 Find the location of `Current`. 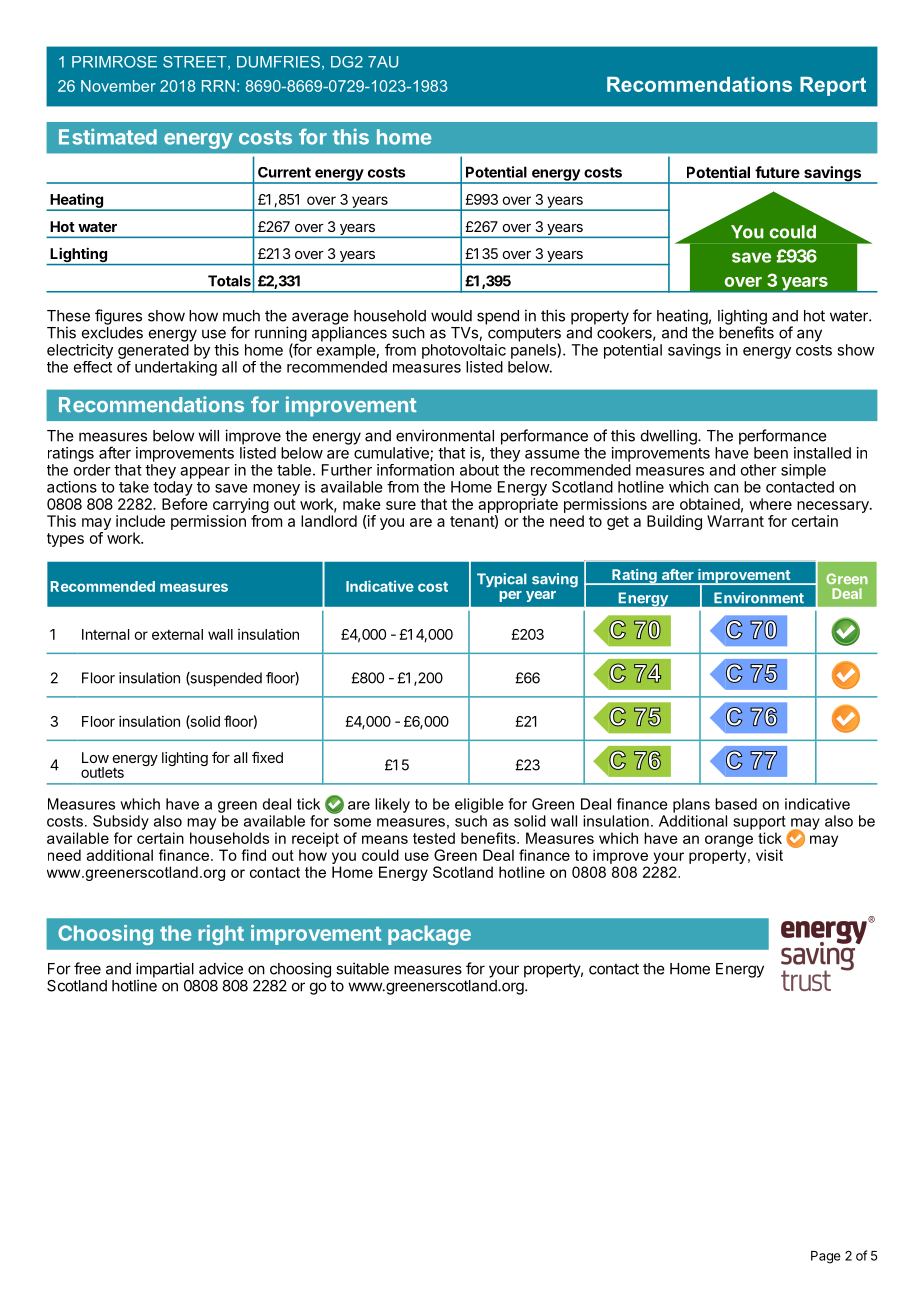

Current is located at coordinates (284, 172).
